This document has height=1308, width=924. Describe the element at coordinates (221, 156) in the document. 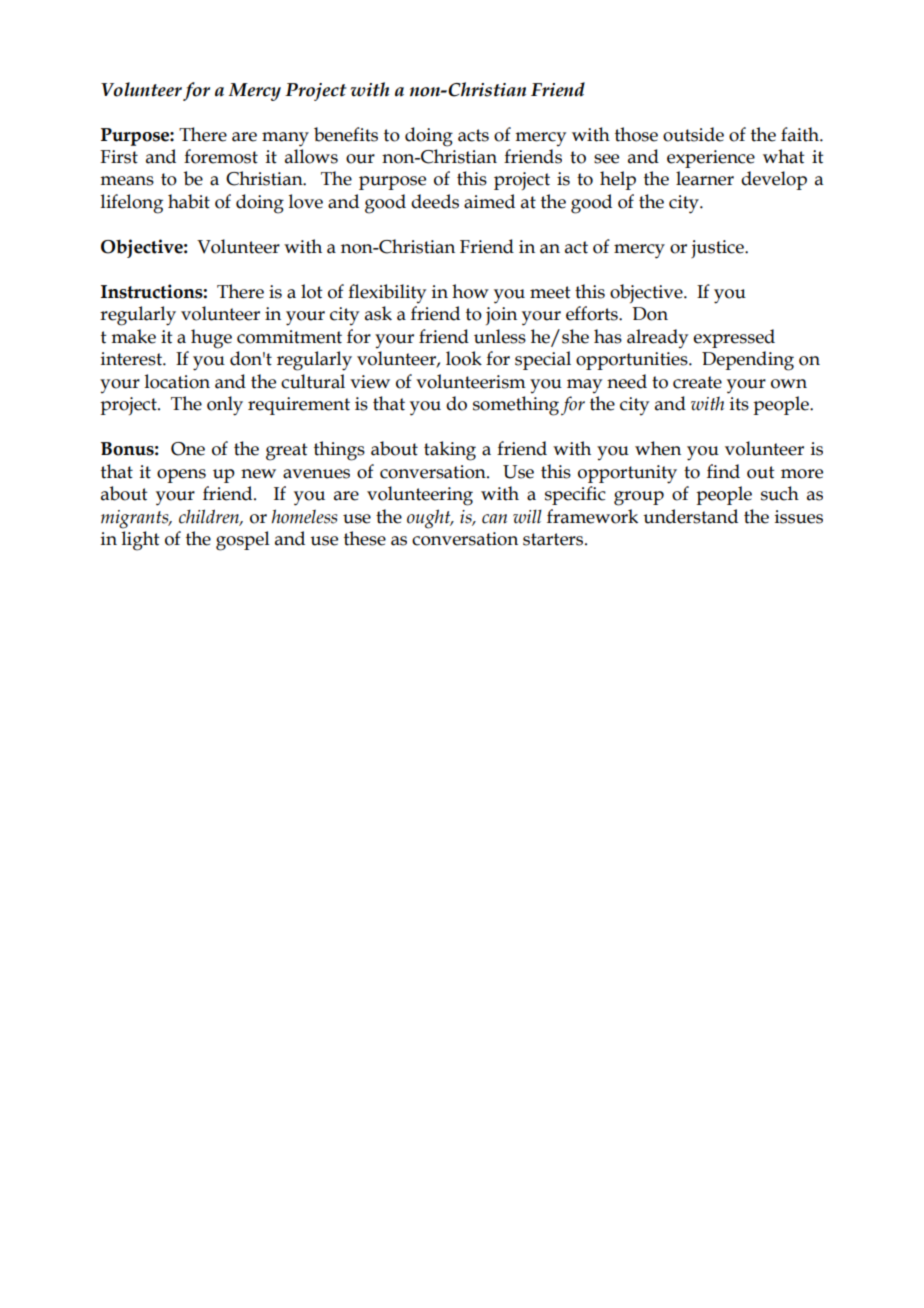

I see `foremost` at that location.
